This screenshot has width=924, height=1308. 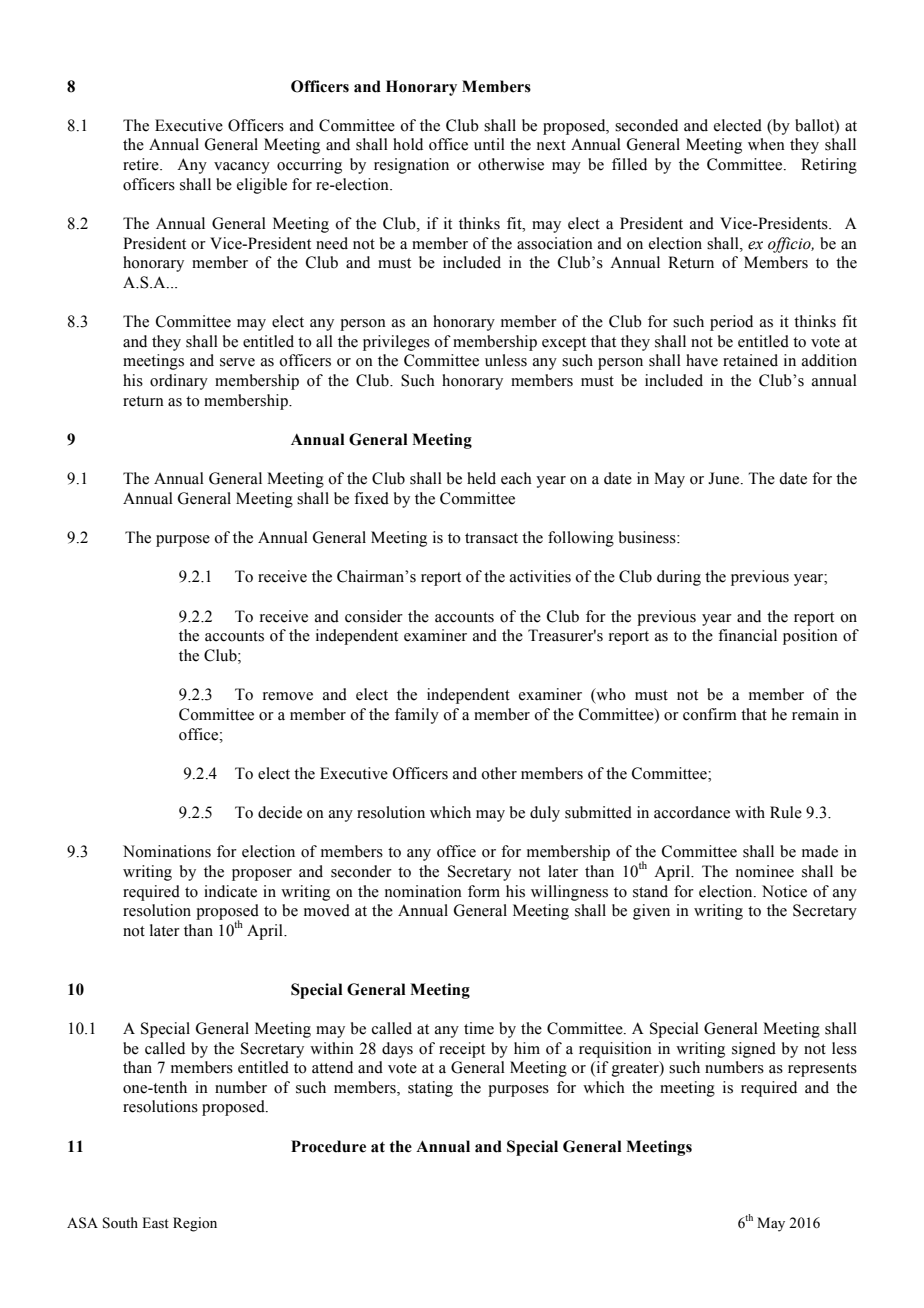 What do you see at coordinates (750, 360) in the screenshot?
I see `retained` at bounding box center [750, 360].
